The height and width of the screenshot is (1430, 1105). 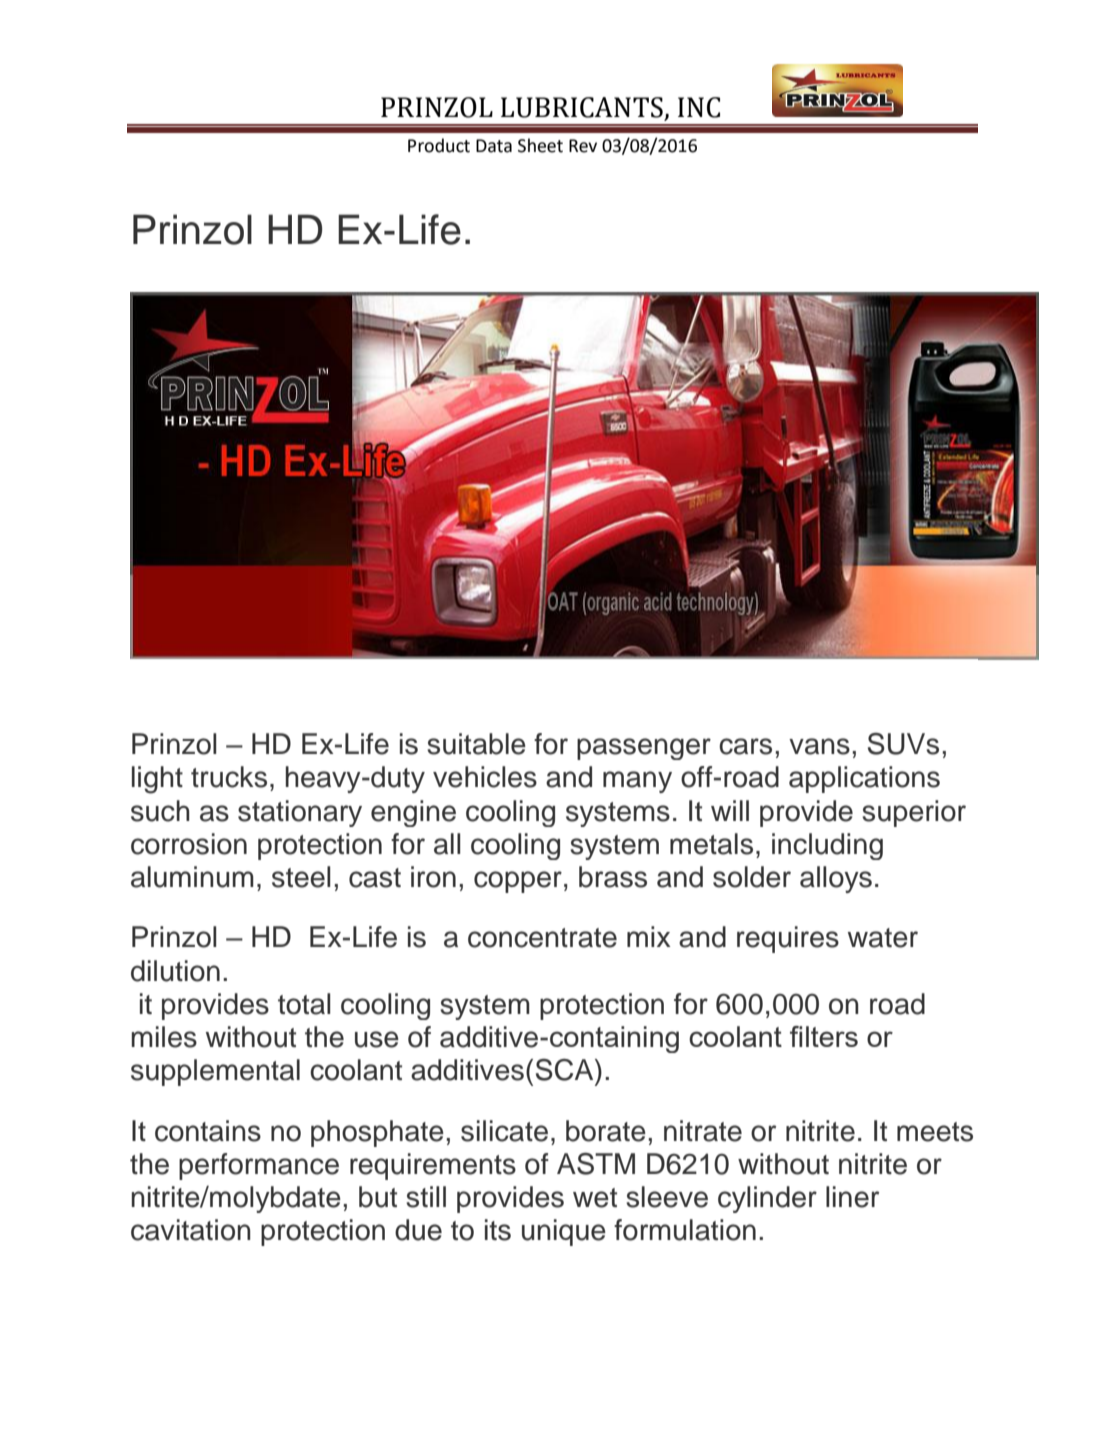 What do you see at coordinates (175, 971) in the screenshot?
I see `dilution` at bounding box center [175, 971].
